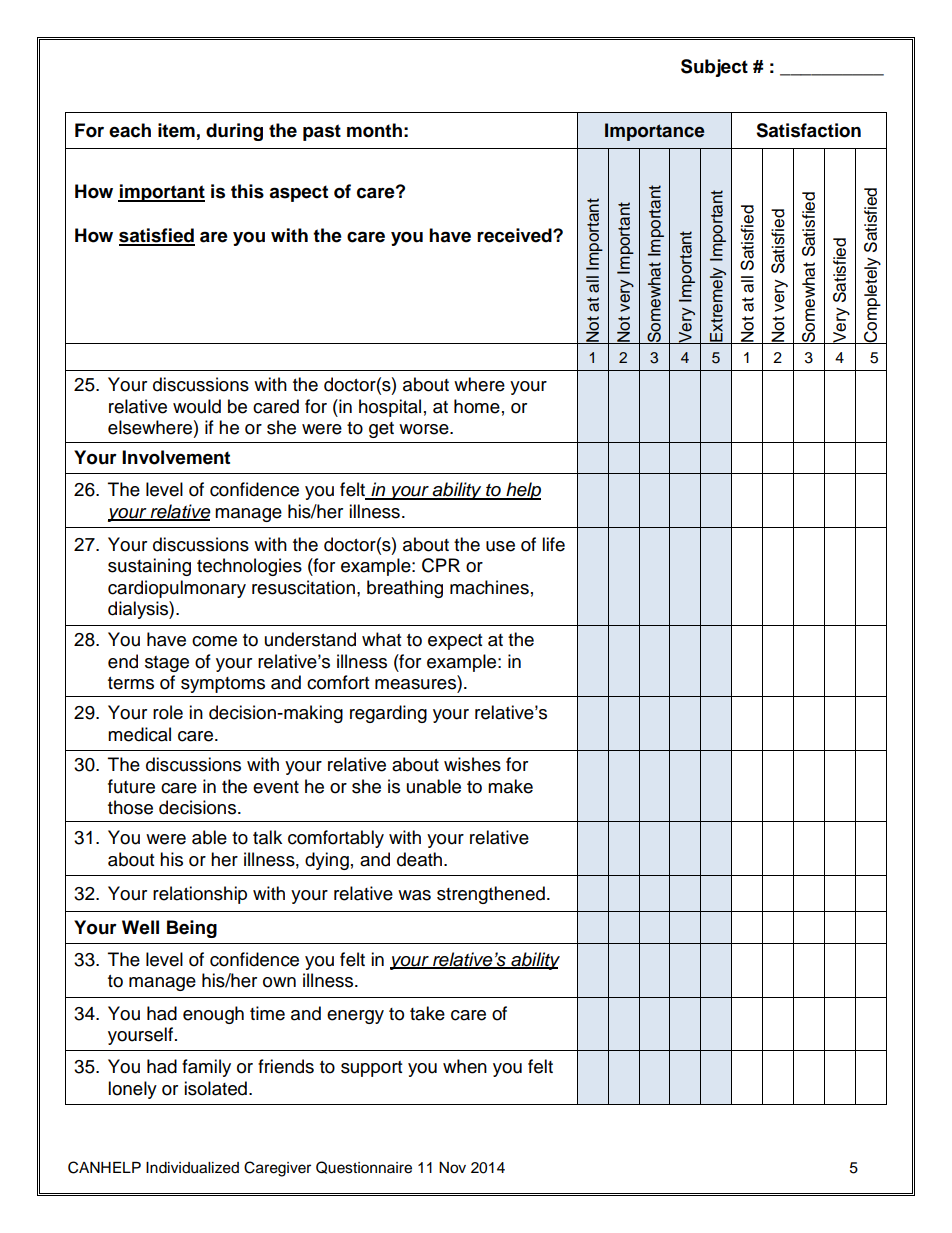 This document has width=952, height=1233. Describe the element at coordinates (465, 1066) in the document. I see `when` at that location.
